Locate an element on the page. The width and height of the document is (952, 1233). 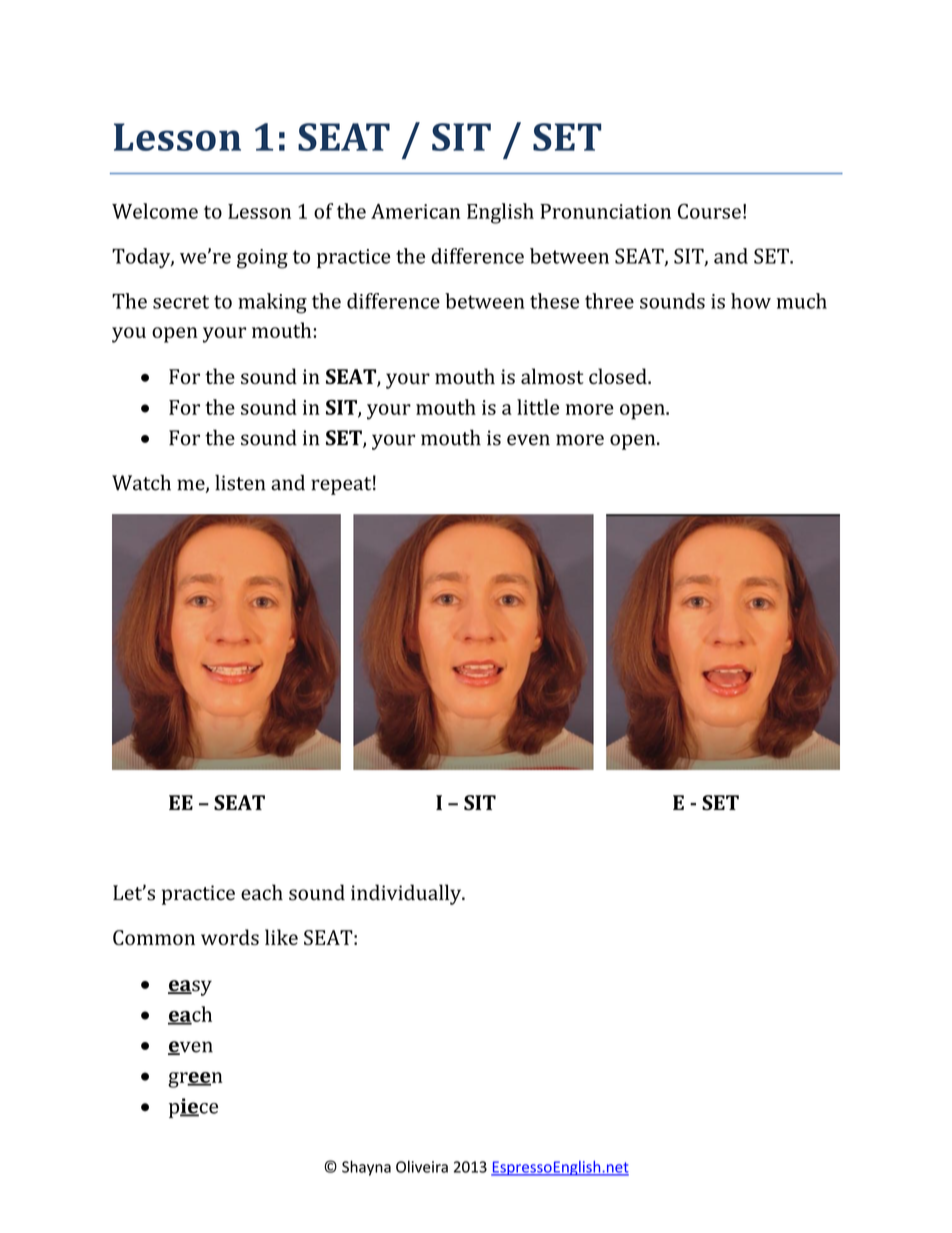
Shayna is located at coordinates (366, 1168).
